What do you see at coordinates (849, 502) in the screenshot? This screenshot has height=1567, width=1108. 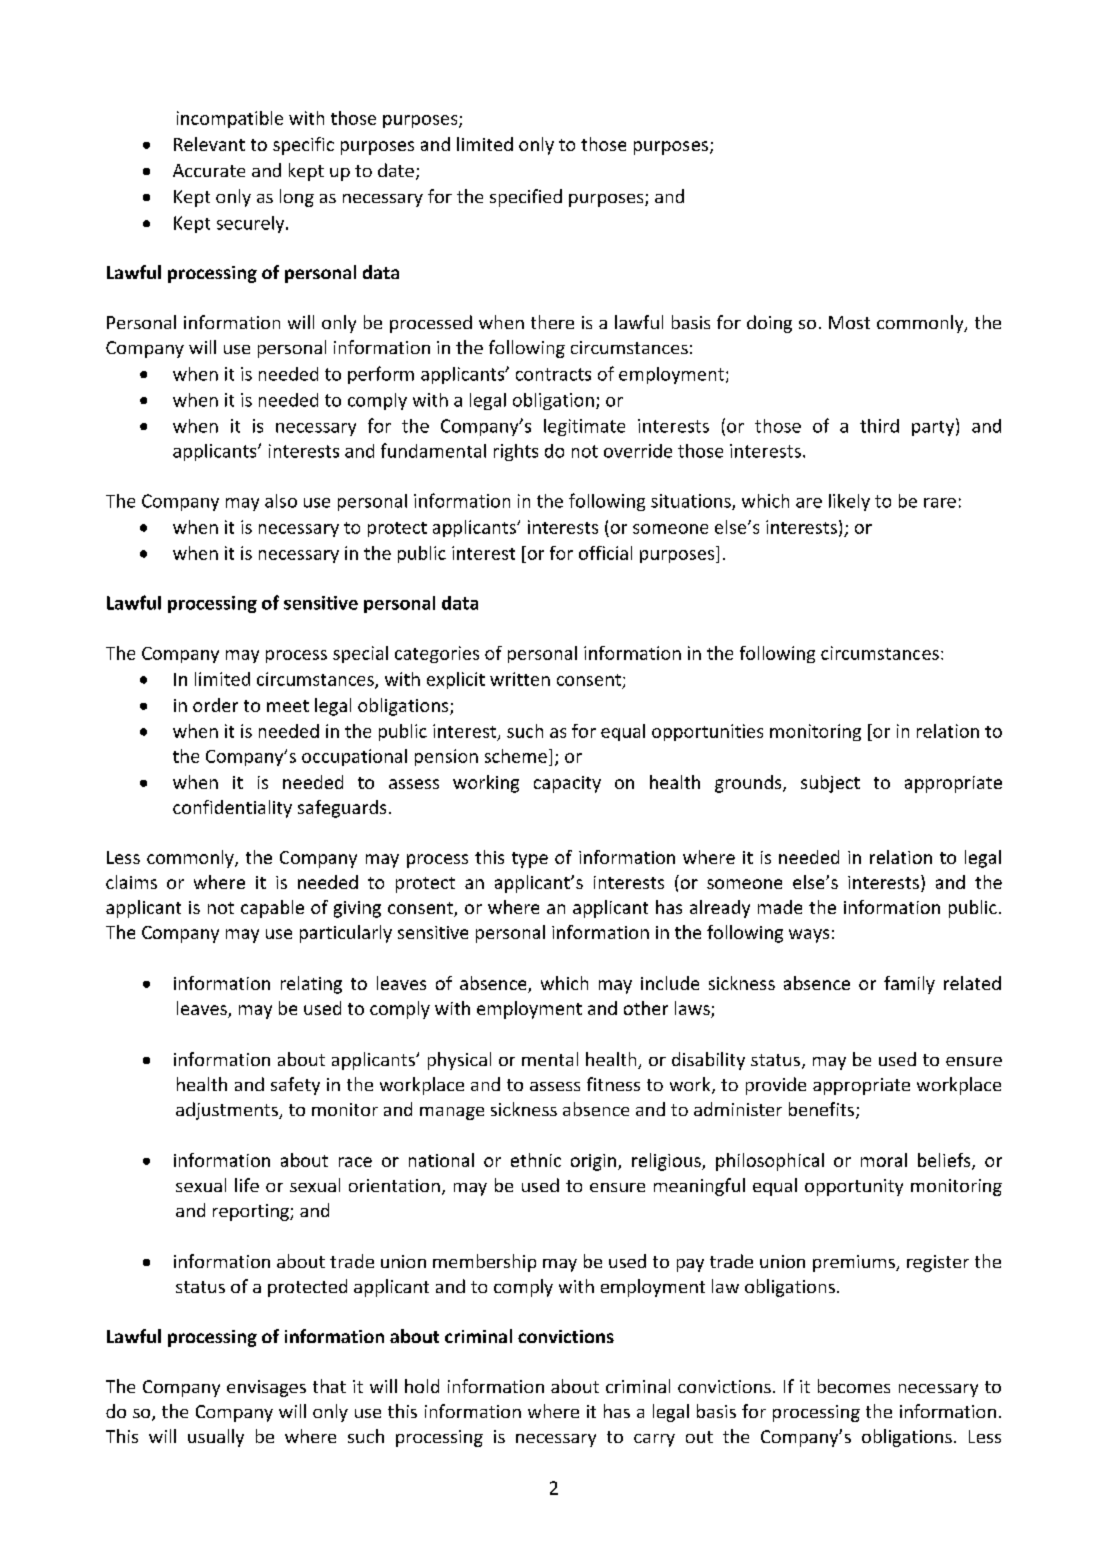 I see `likely` at bounding box center [849, 502].
